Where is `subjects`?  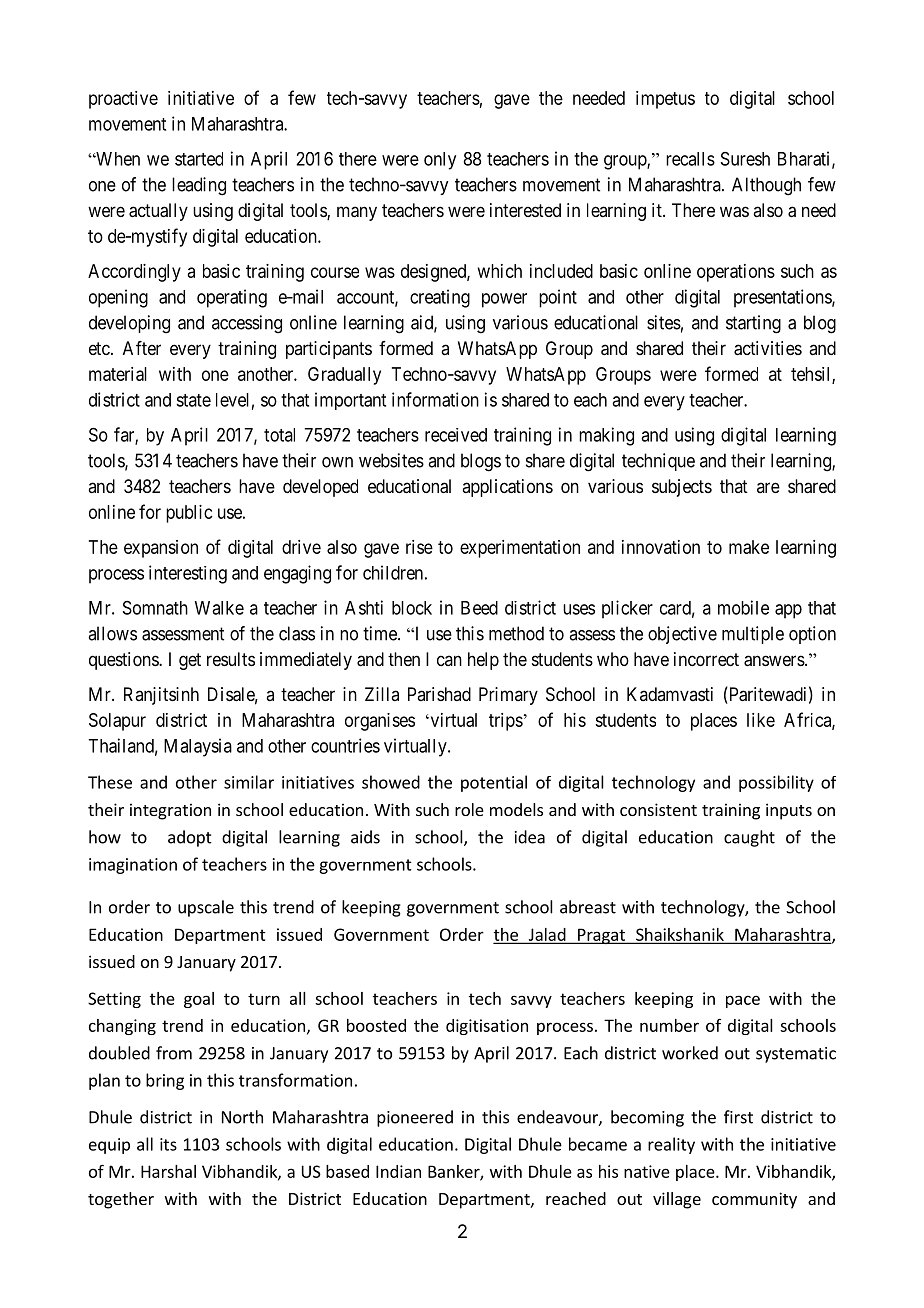 subjects is located at coordinates (682, 488).
